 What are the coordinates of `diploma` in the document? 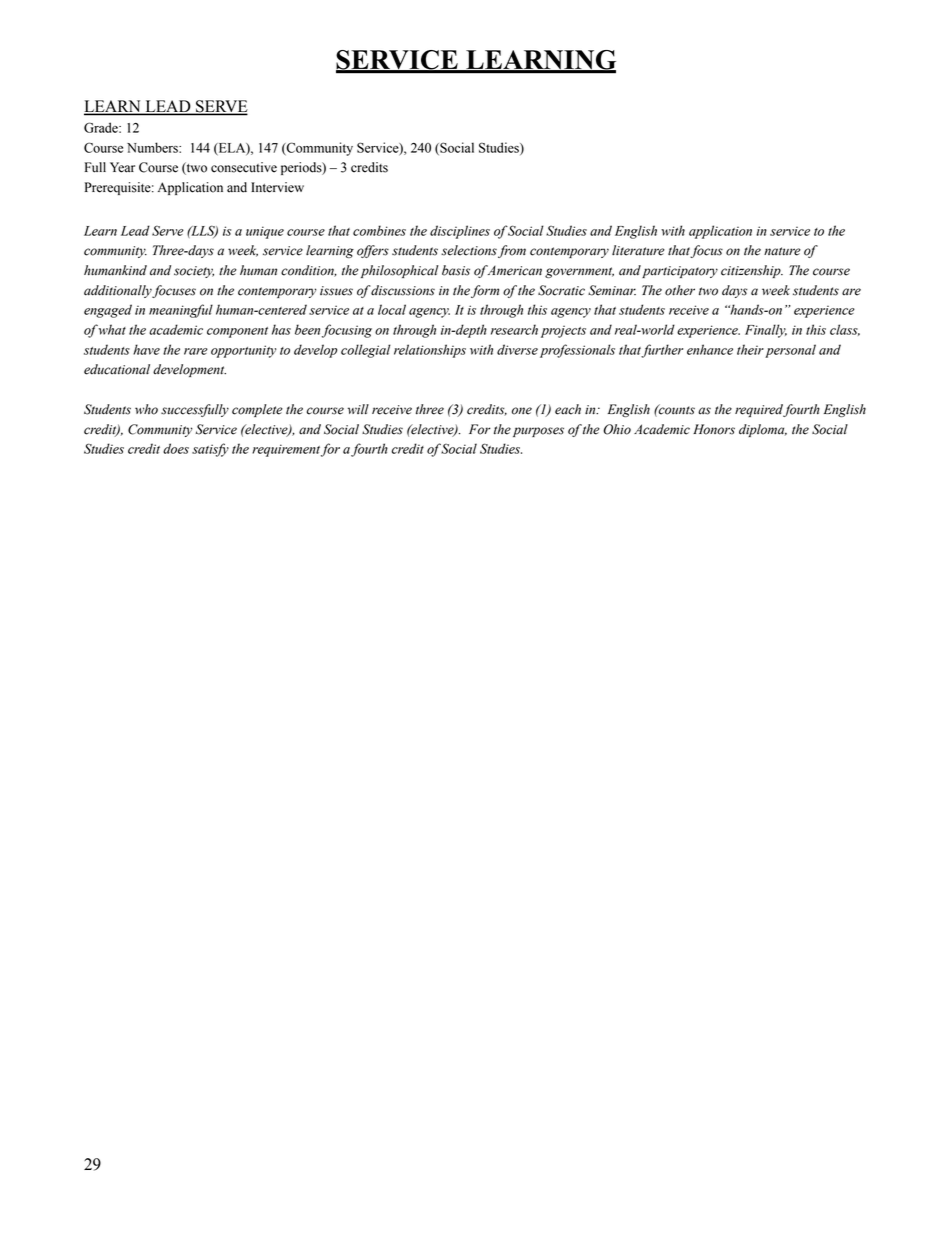 It's located at (763, 430).
